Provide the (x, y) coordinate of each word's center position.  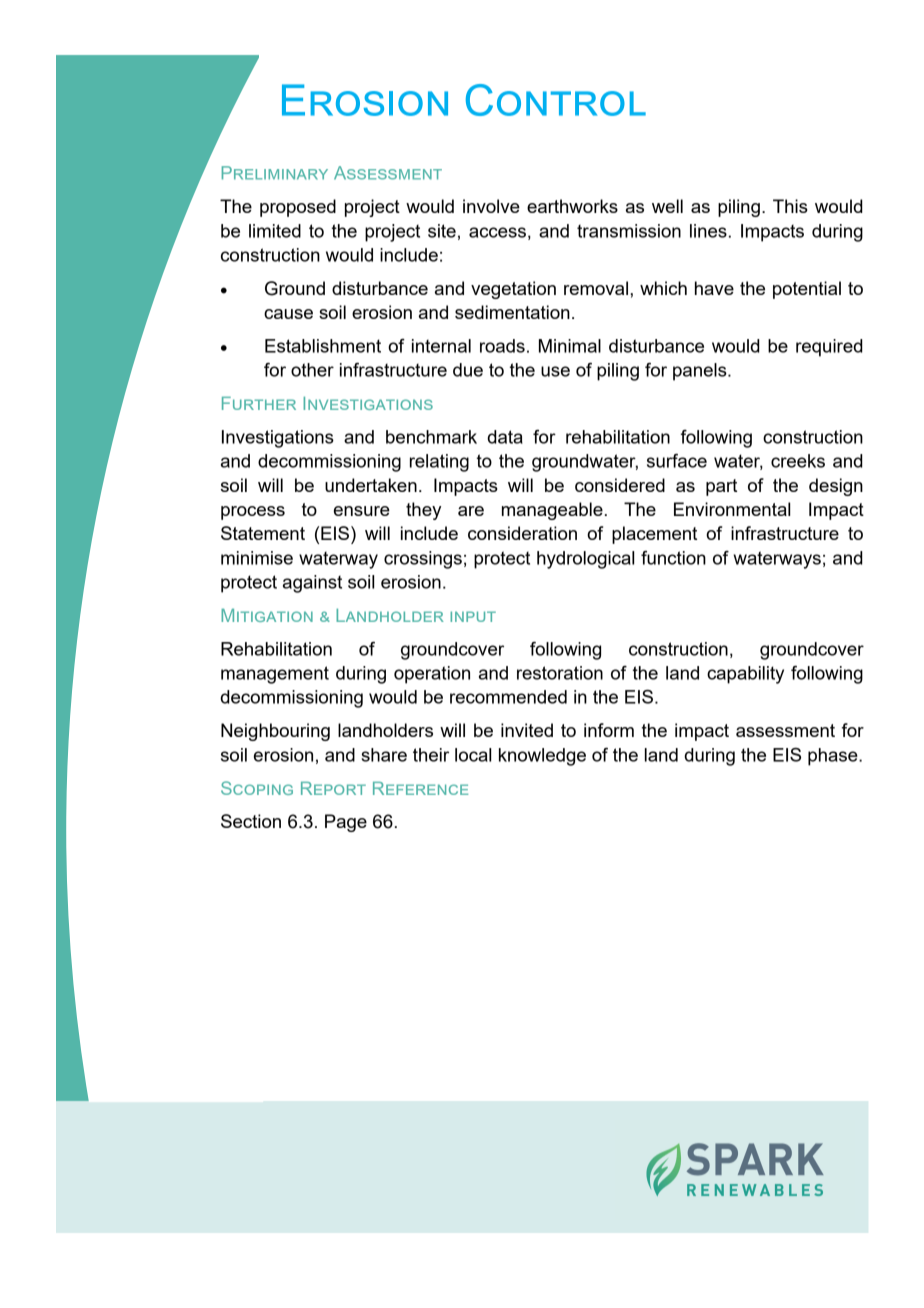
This (790, 206)
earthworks (572, 206)
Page (346, 823)
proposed (298, 208)
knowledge (542, 757)
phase (834, 757)
